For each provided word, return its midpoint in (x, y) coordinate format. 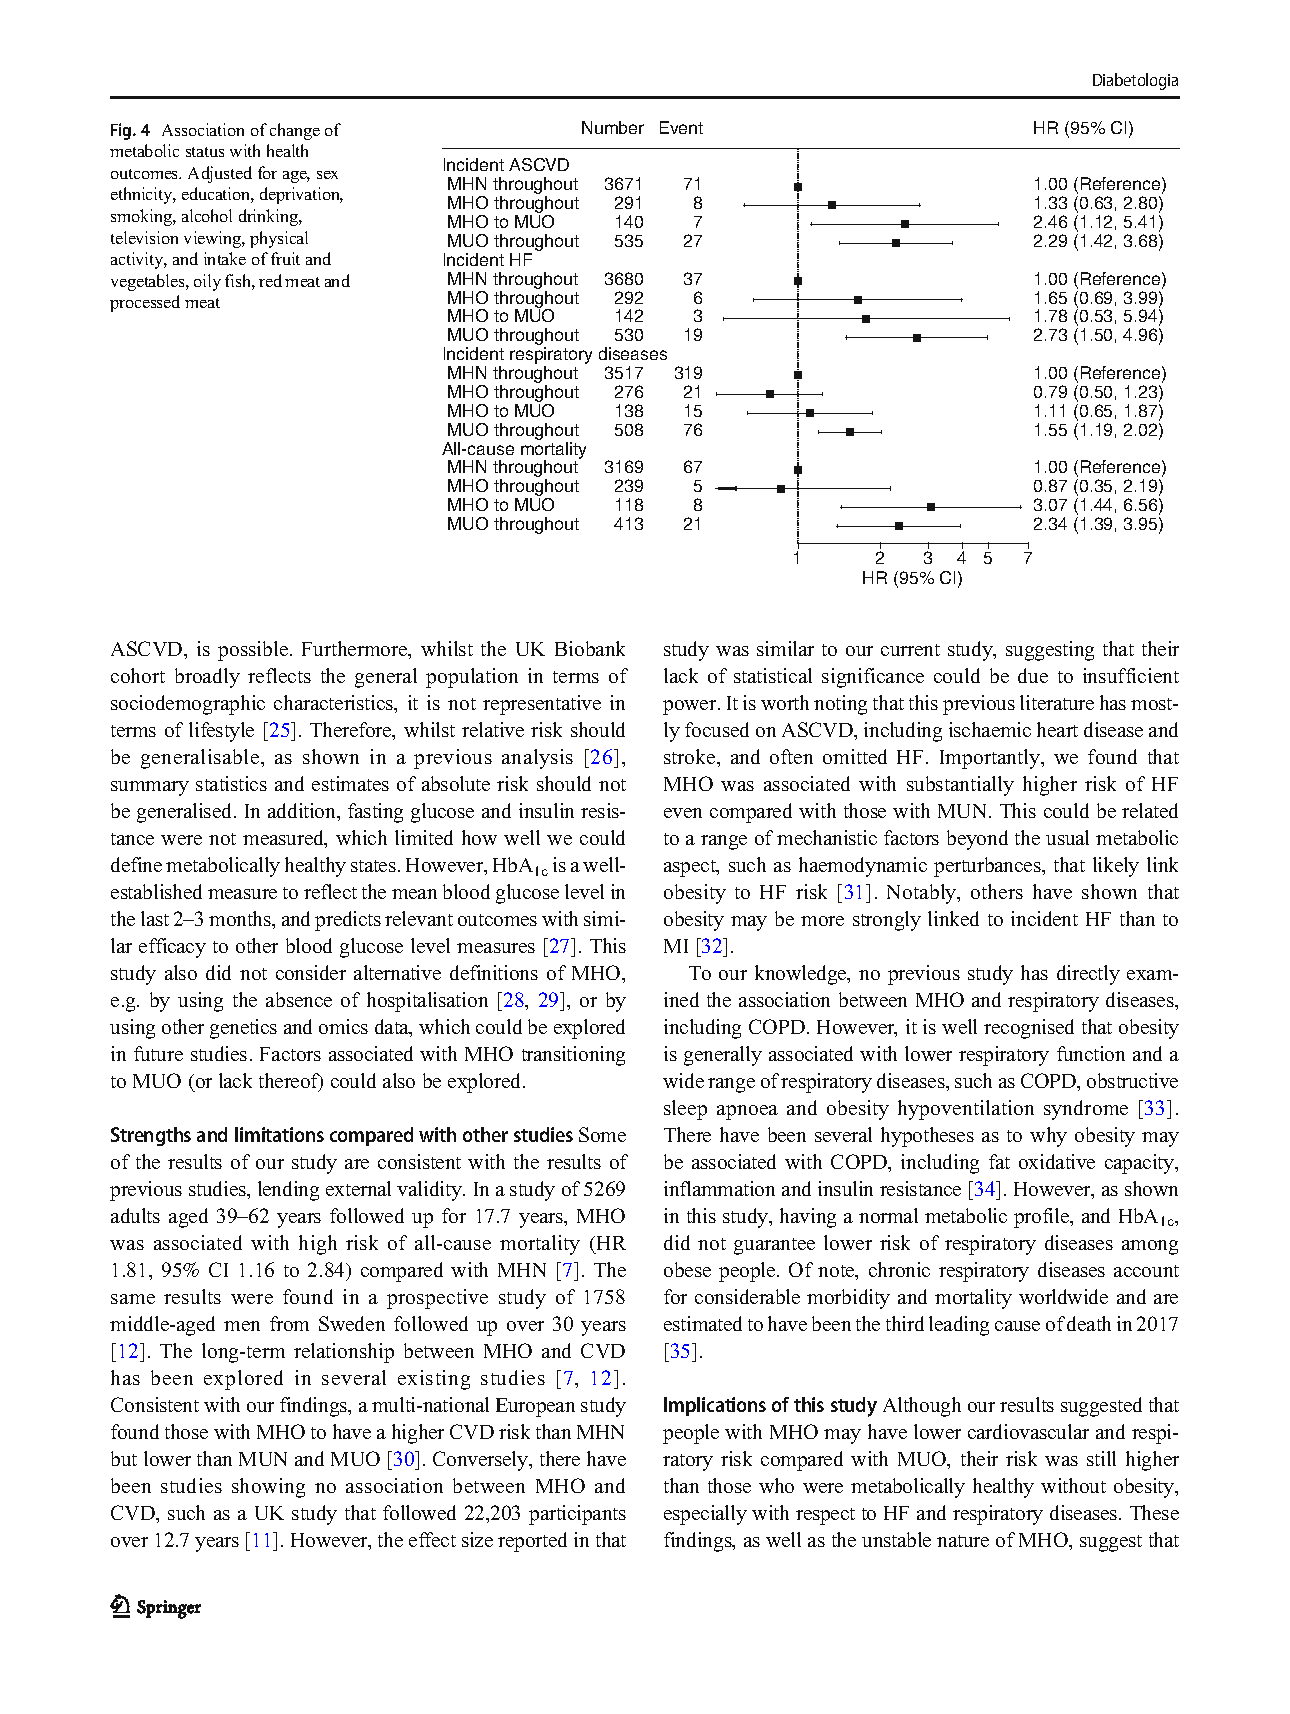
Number (613, 127)
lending (288, 1191)
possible (254, 651)
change (295, 131)
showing (268, 1488)
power (691, 707)
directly (1088, 975)
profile (1043, 1218)
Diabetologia (1135, 81)
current (910, 650)
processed (145, 303)
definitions (494, 972)
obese (687, 1269)
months (241, 920)
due (1033, 675)
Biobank (590, 648)
